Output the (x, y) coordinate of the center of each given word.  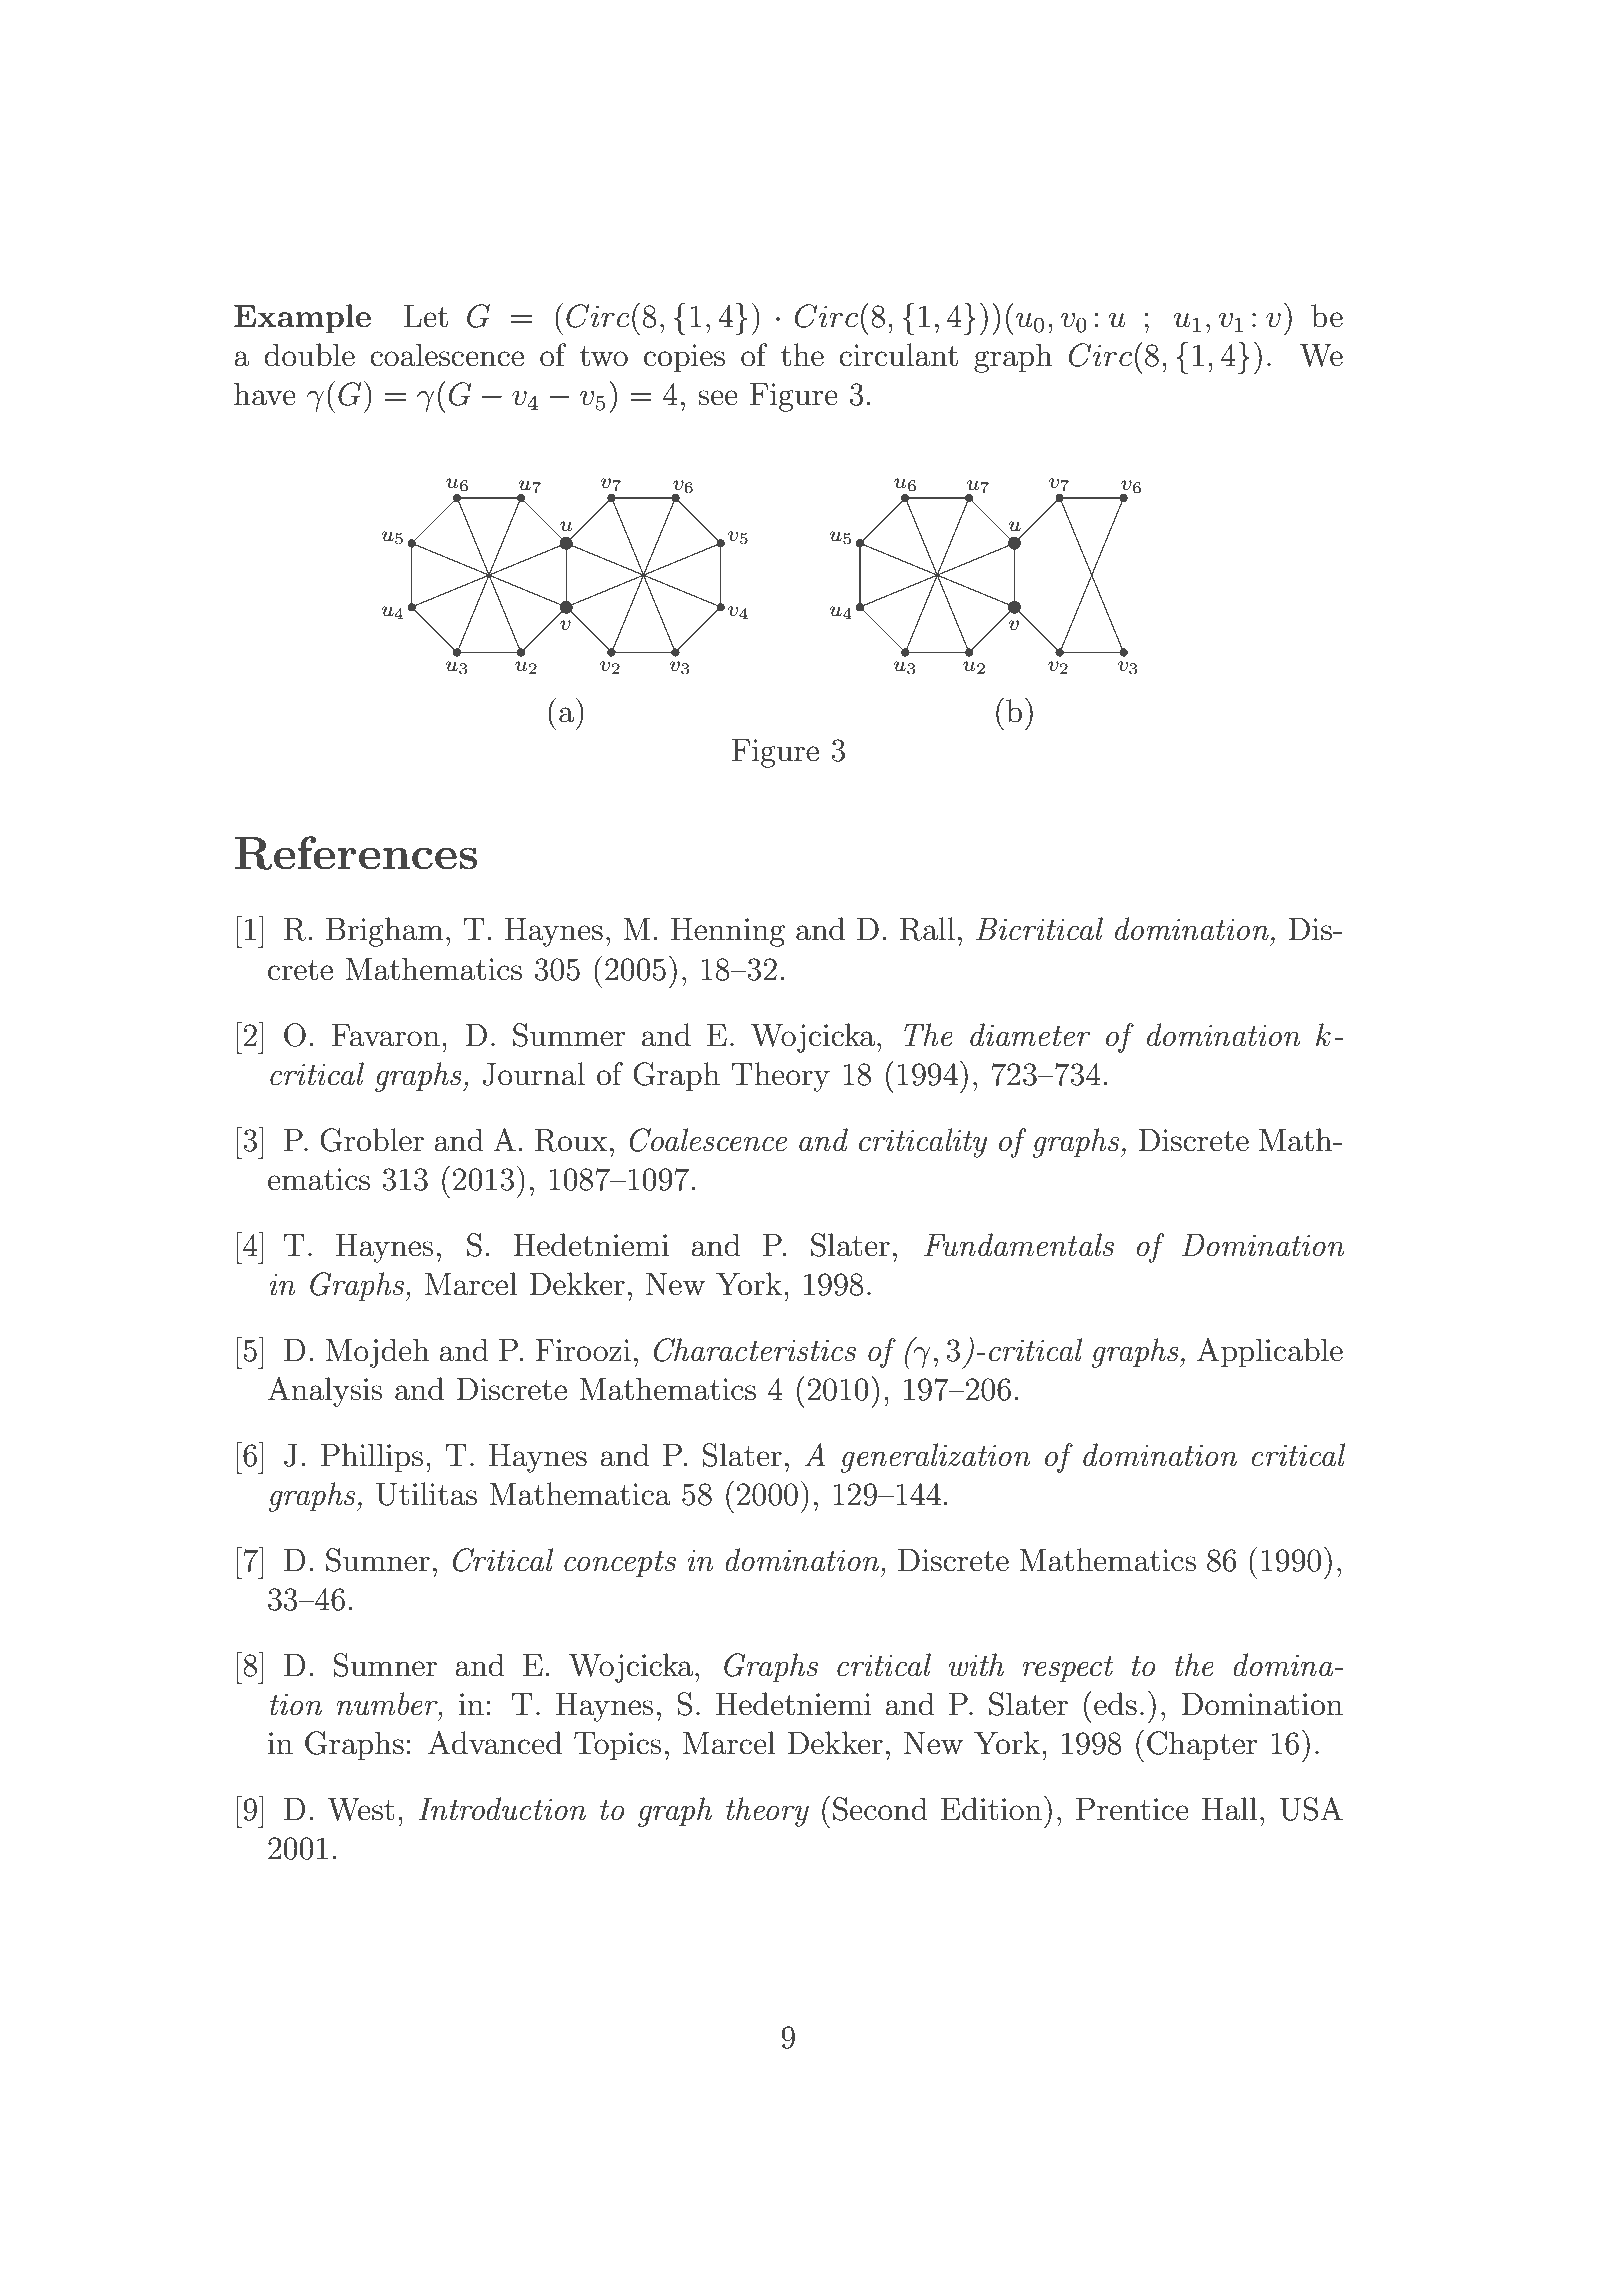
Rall (927, 929)
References (356, 853)
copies (684, 358)
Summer (569, 1035)
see (718, 398)
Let (426, 316)
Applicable (1270, 1353)
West (361, 1809)
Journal (533, 1074)
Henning (728, 932)
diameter (1030, 1035)
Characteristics (755, 1350)
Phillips (372, 1458)
